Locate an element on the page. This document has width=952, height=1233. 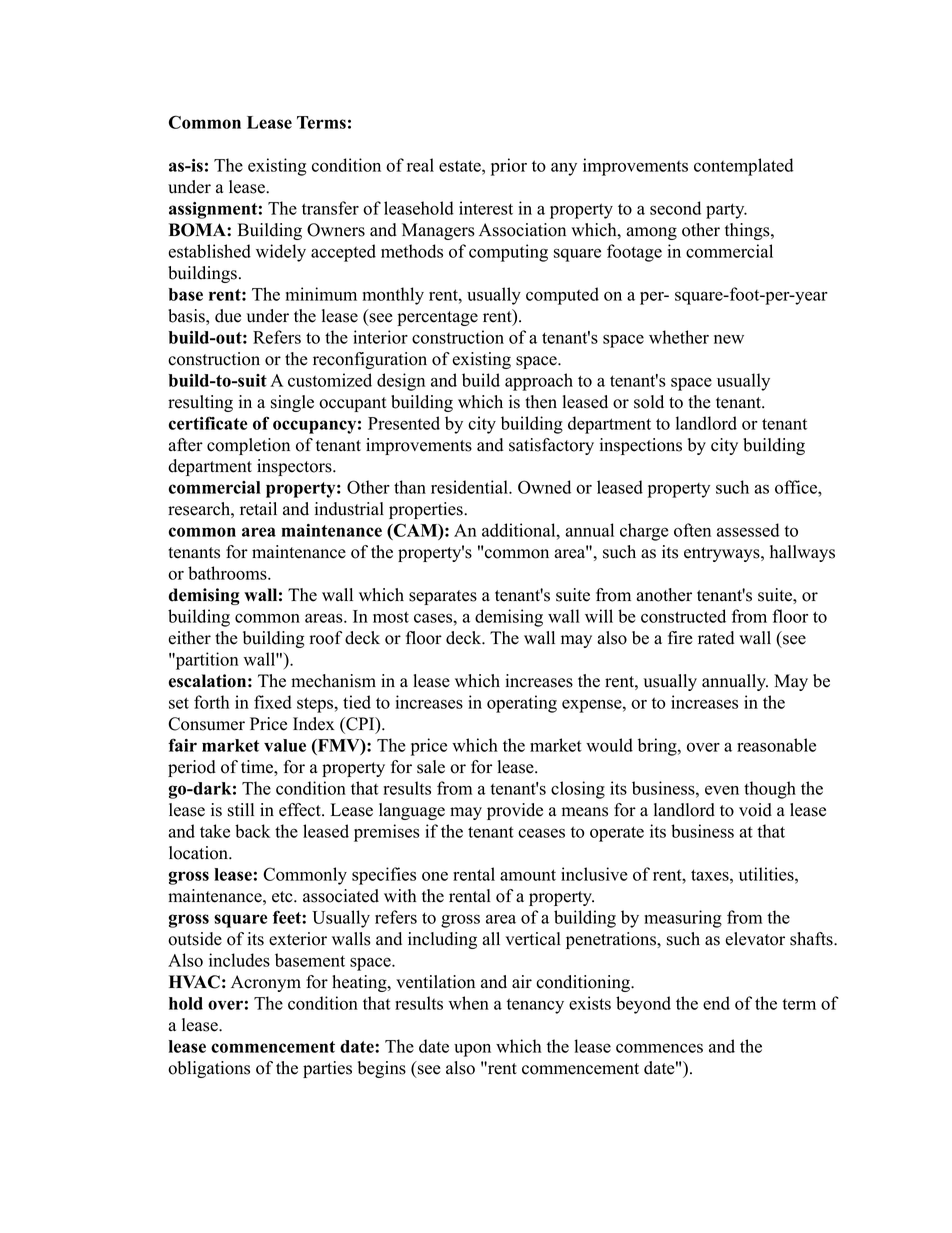
bathrooms is located at coordinates (228, 573).
